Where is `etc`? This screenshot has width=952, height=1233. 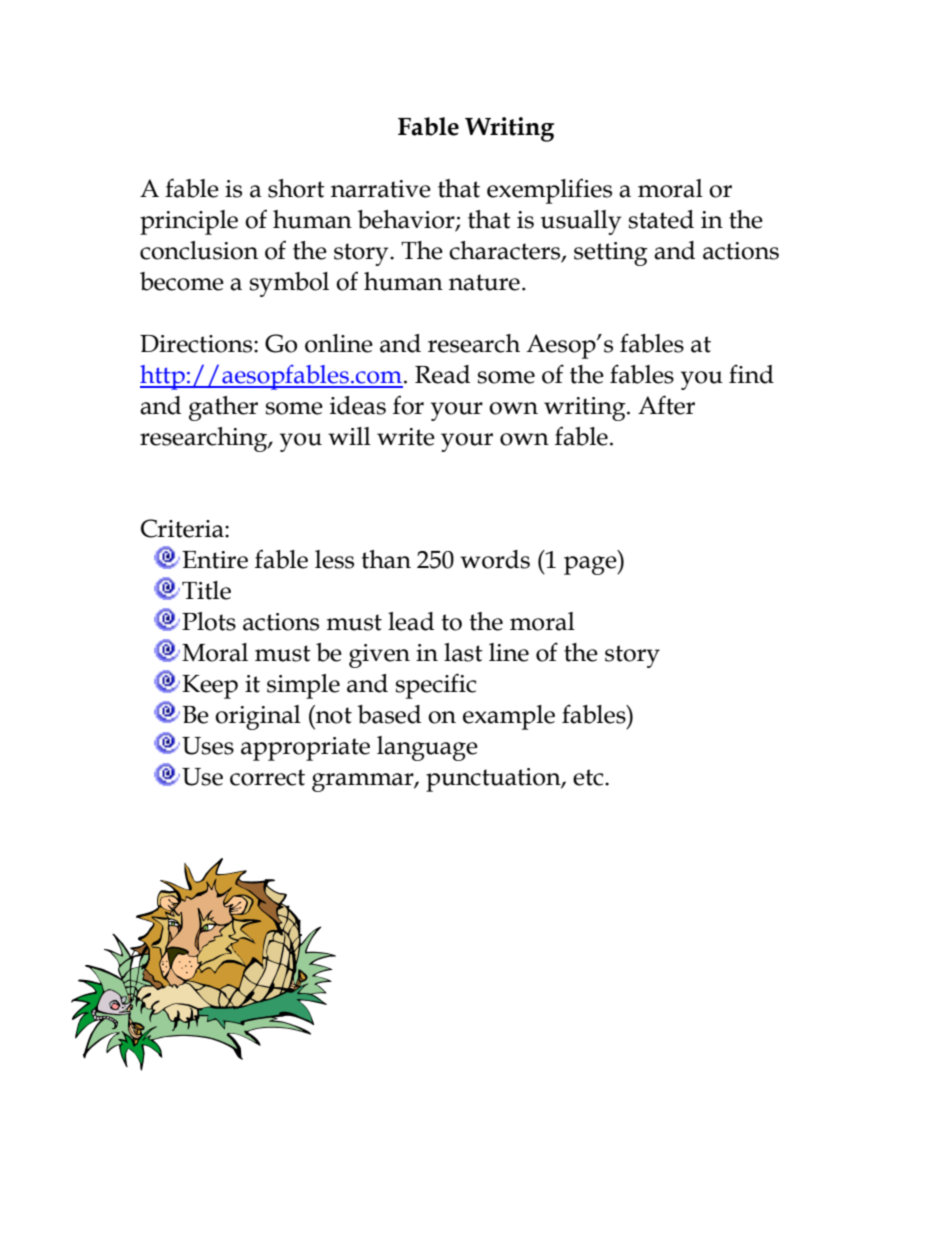
etc is located at coordinates (589, 777).
